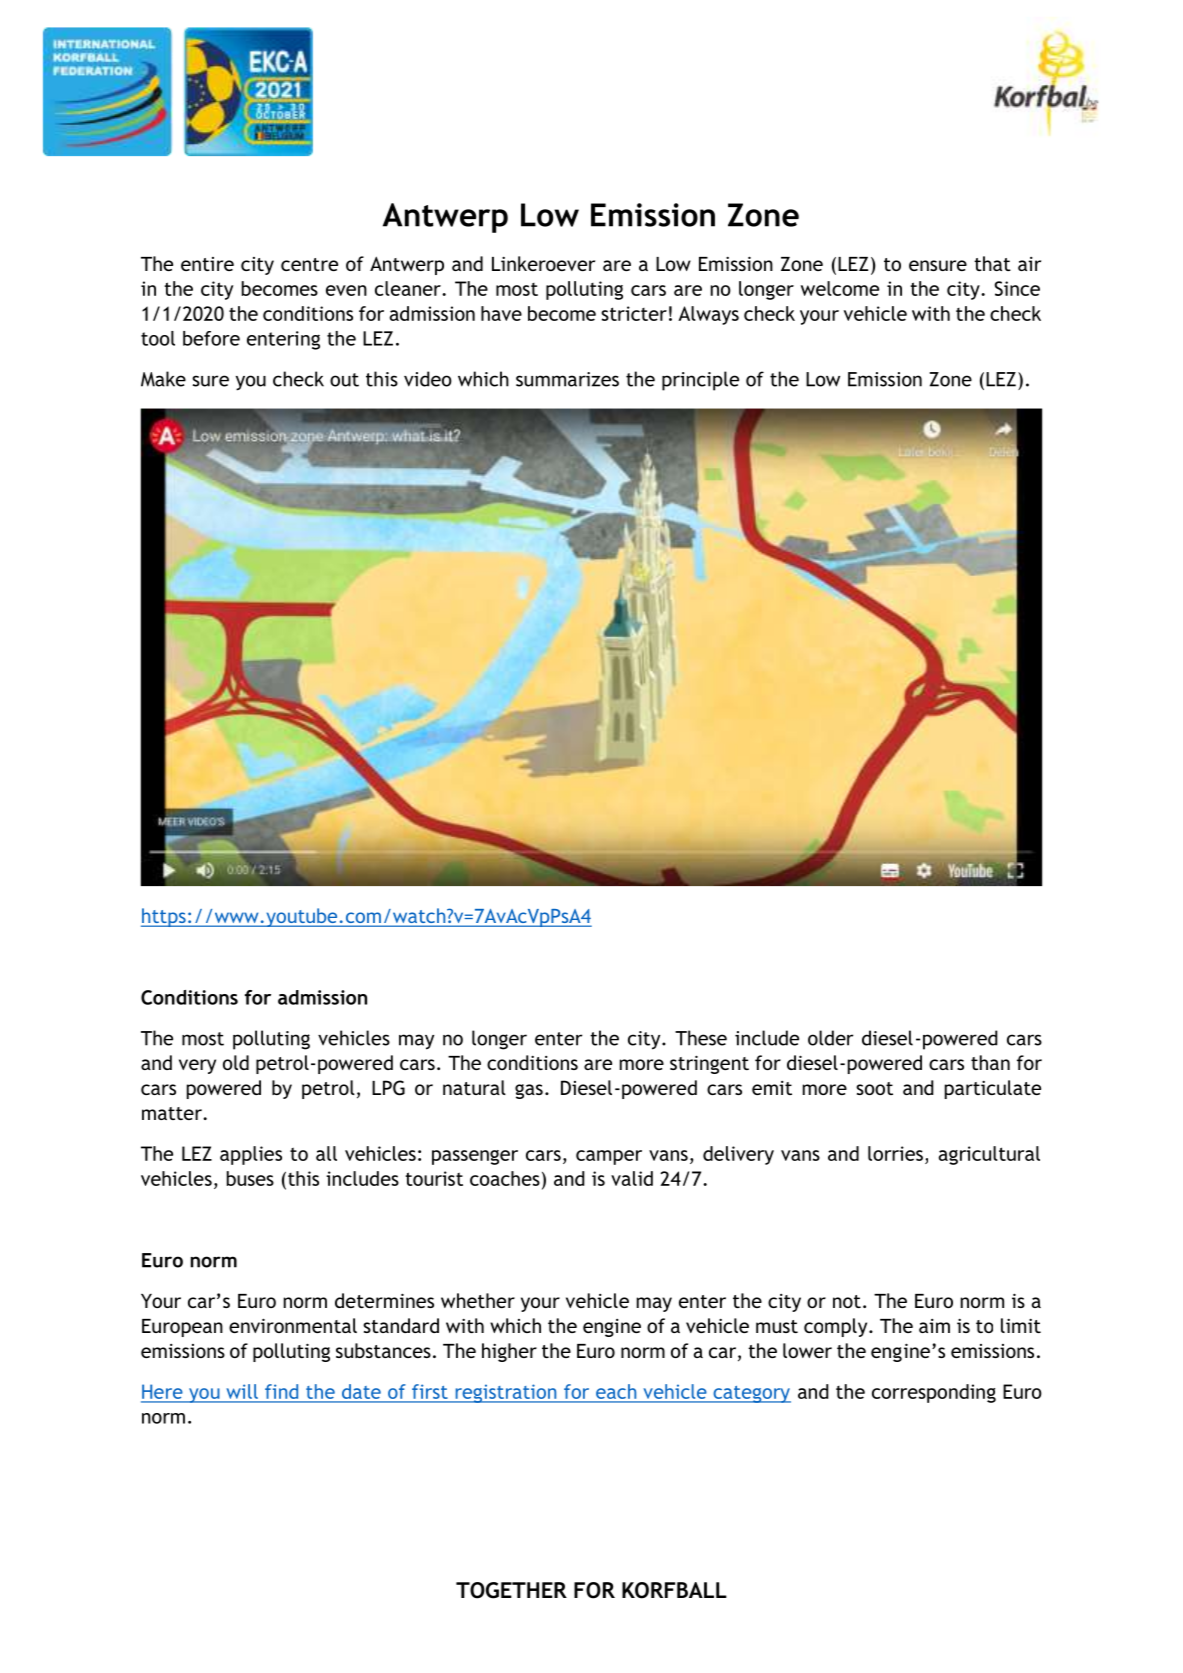 The width and height of the screenshot is (1183, 1673). I want to click on Make, so click(163, 379).
